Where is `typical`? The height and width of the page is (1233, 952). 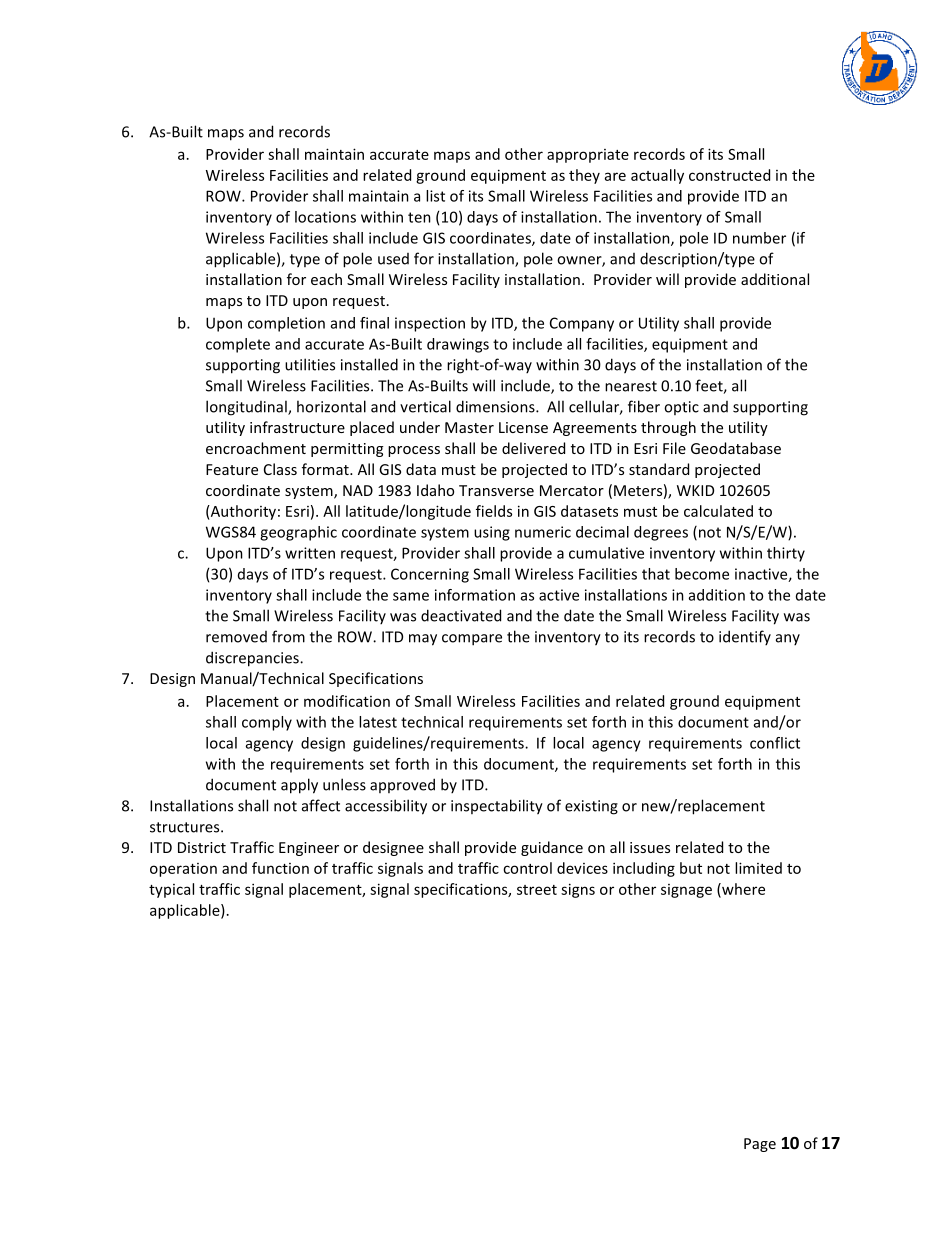
typical is located at coordinates (171, 890).
